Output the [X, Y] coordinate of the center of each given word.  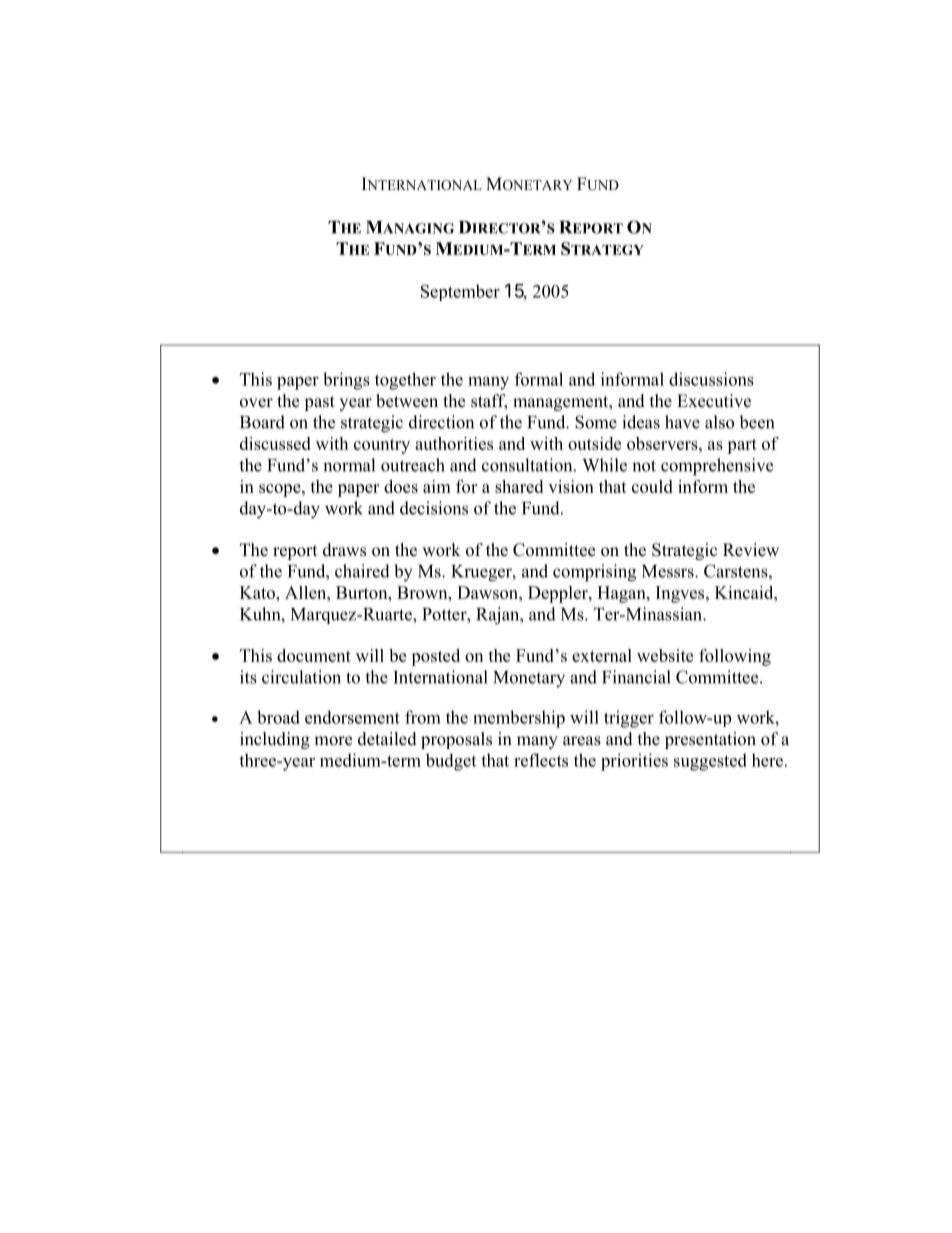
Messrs [669, 571]
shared [519, 486]
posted [435, 657]
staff [489, 402]
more [333, 741]
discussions [711, 379]
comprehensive [717, 467]
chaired [362, 571]
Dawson [488, 592]
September [460, 292]
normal [349, 465]
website [665, 655]
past [319, 403]
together [405, 381]
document [314, 655]
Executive [714, 401]
